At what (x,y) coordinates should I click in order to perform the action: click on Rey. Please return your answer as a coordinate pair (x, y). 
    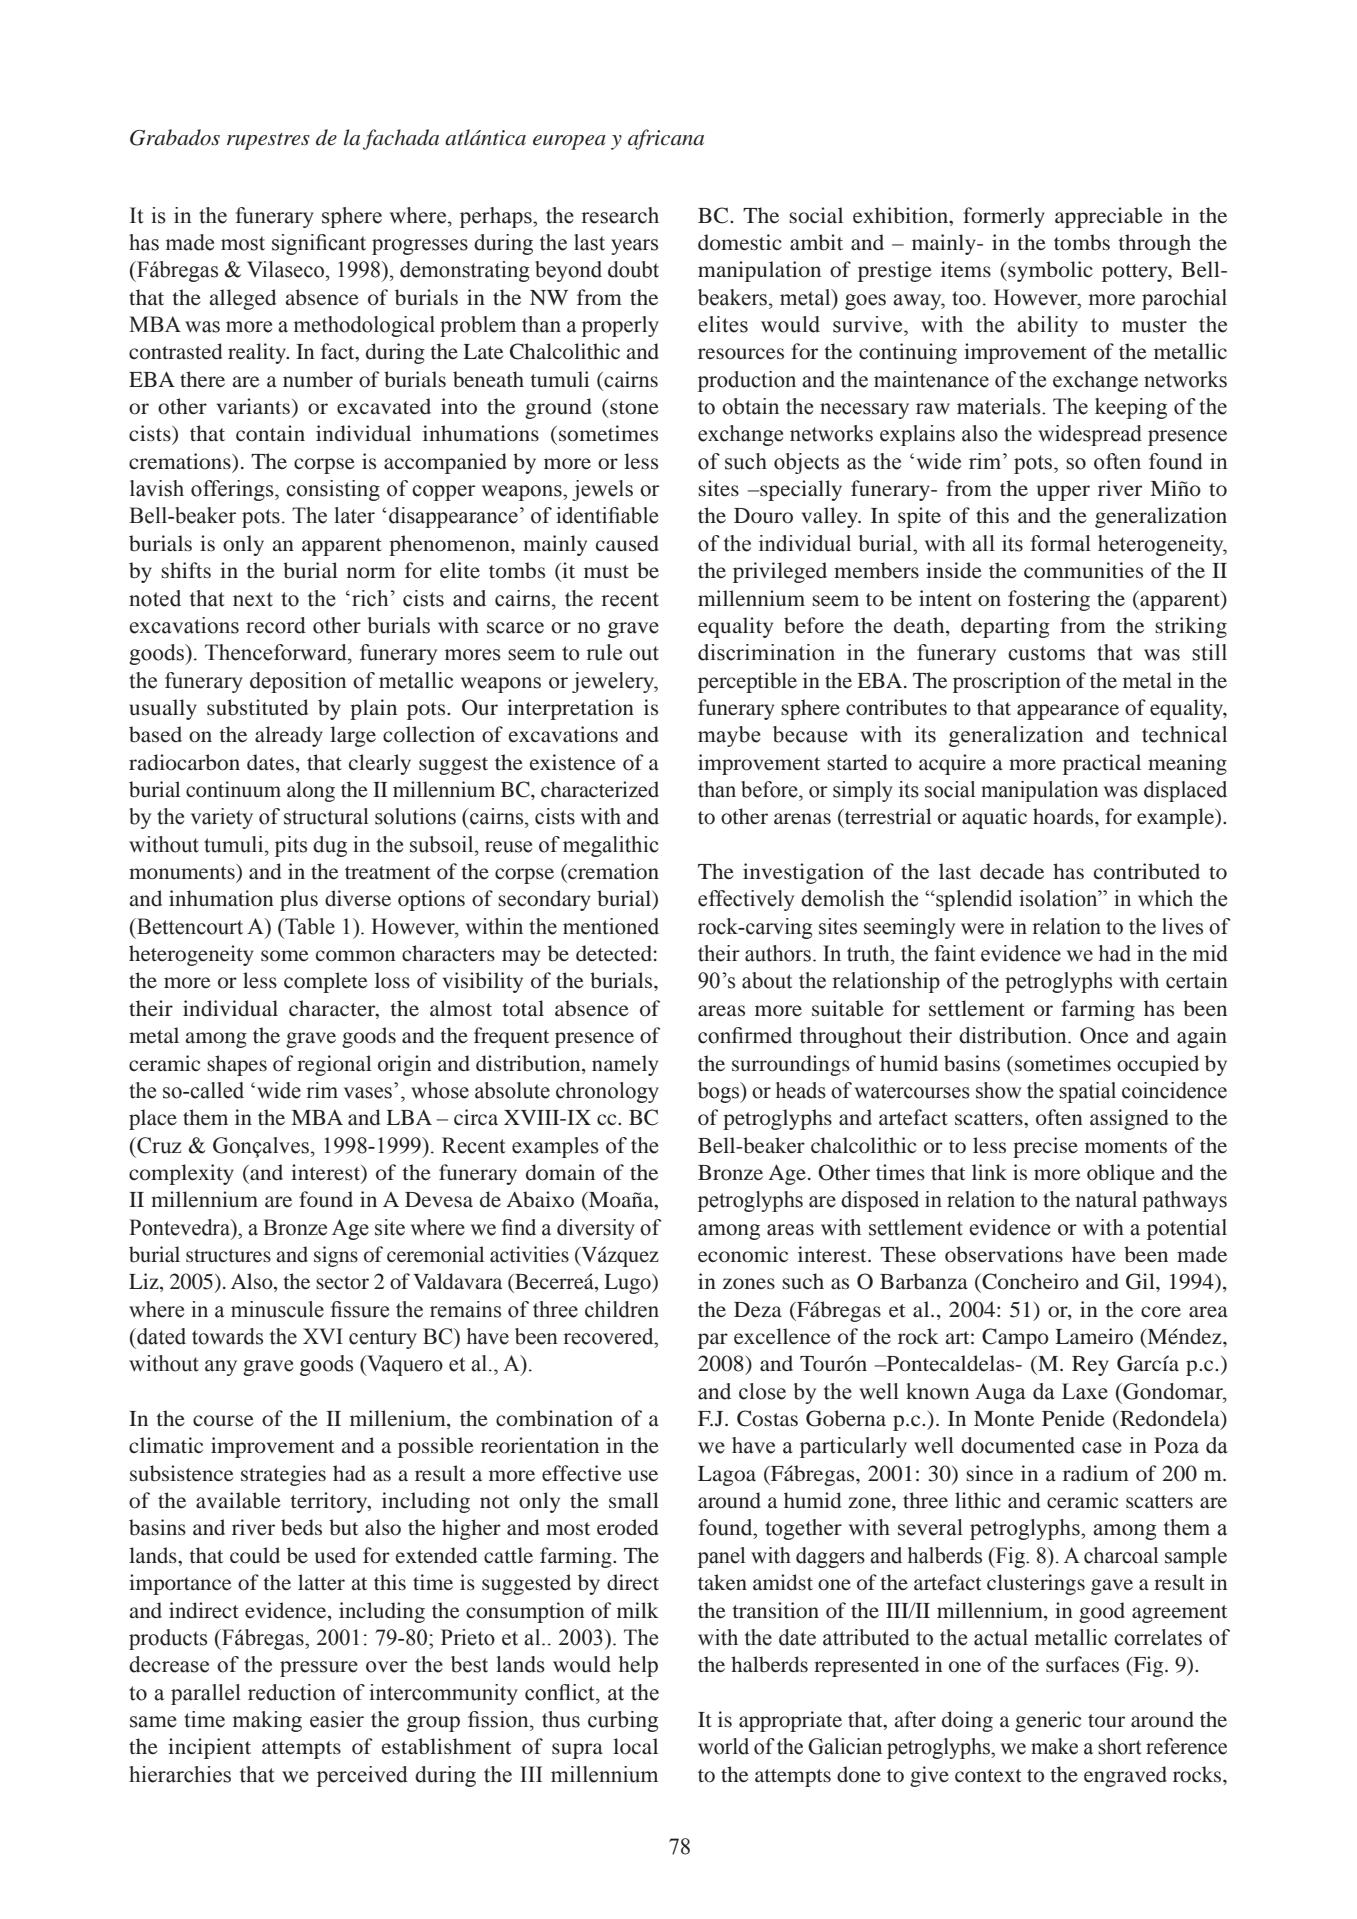
    Looking at the image, I should click on (1090, 1366).
